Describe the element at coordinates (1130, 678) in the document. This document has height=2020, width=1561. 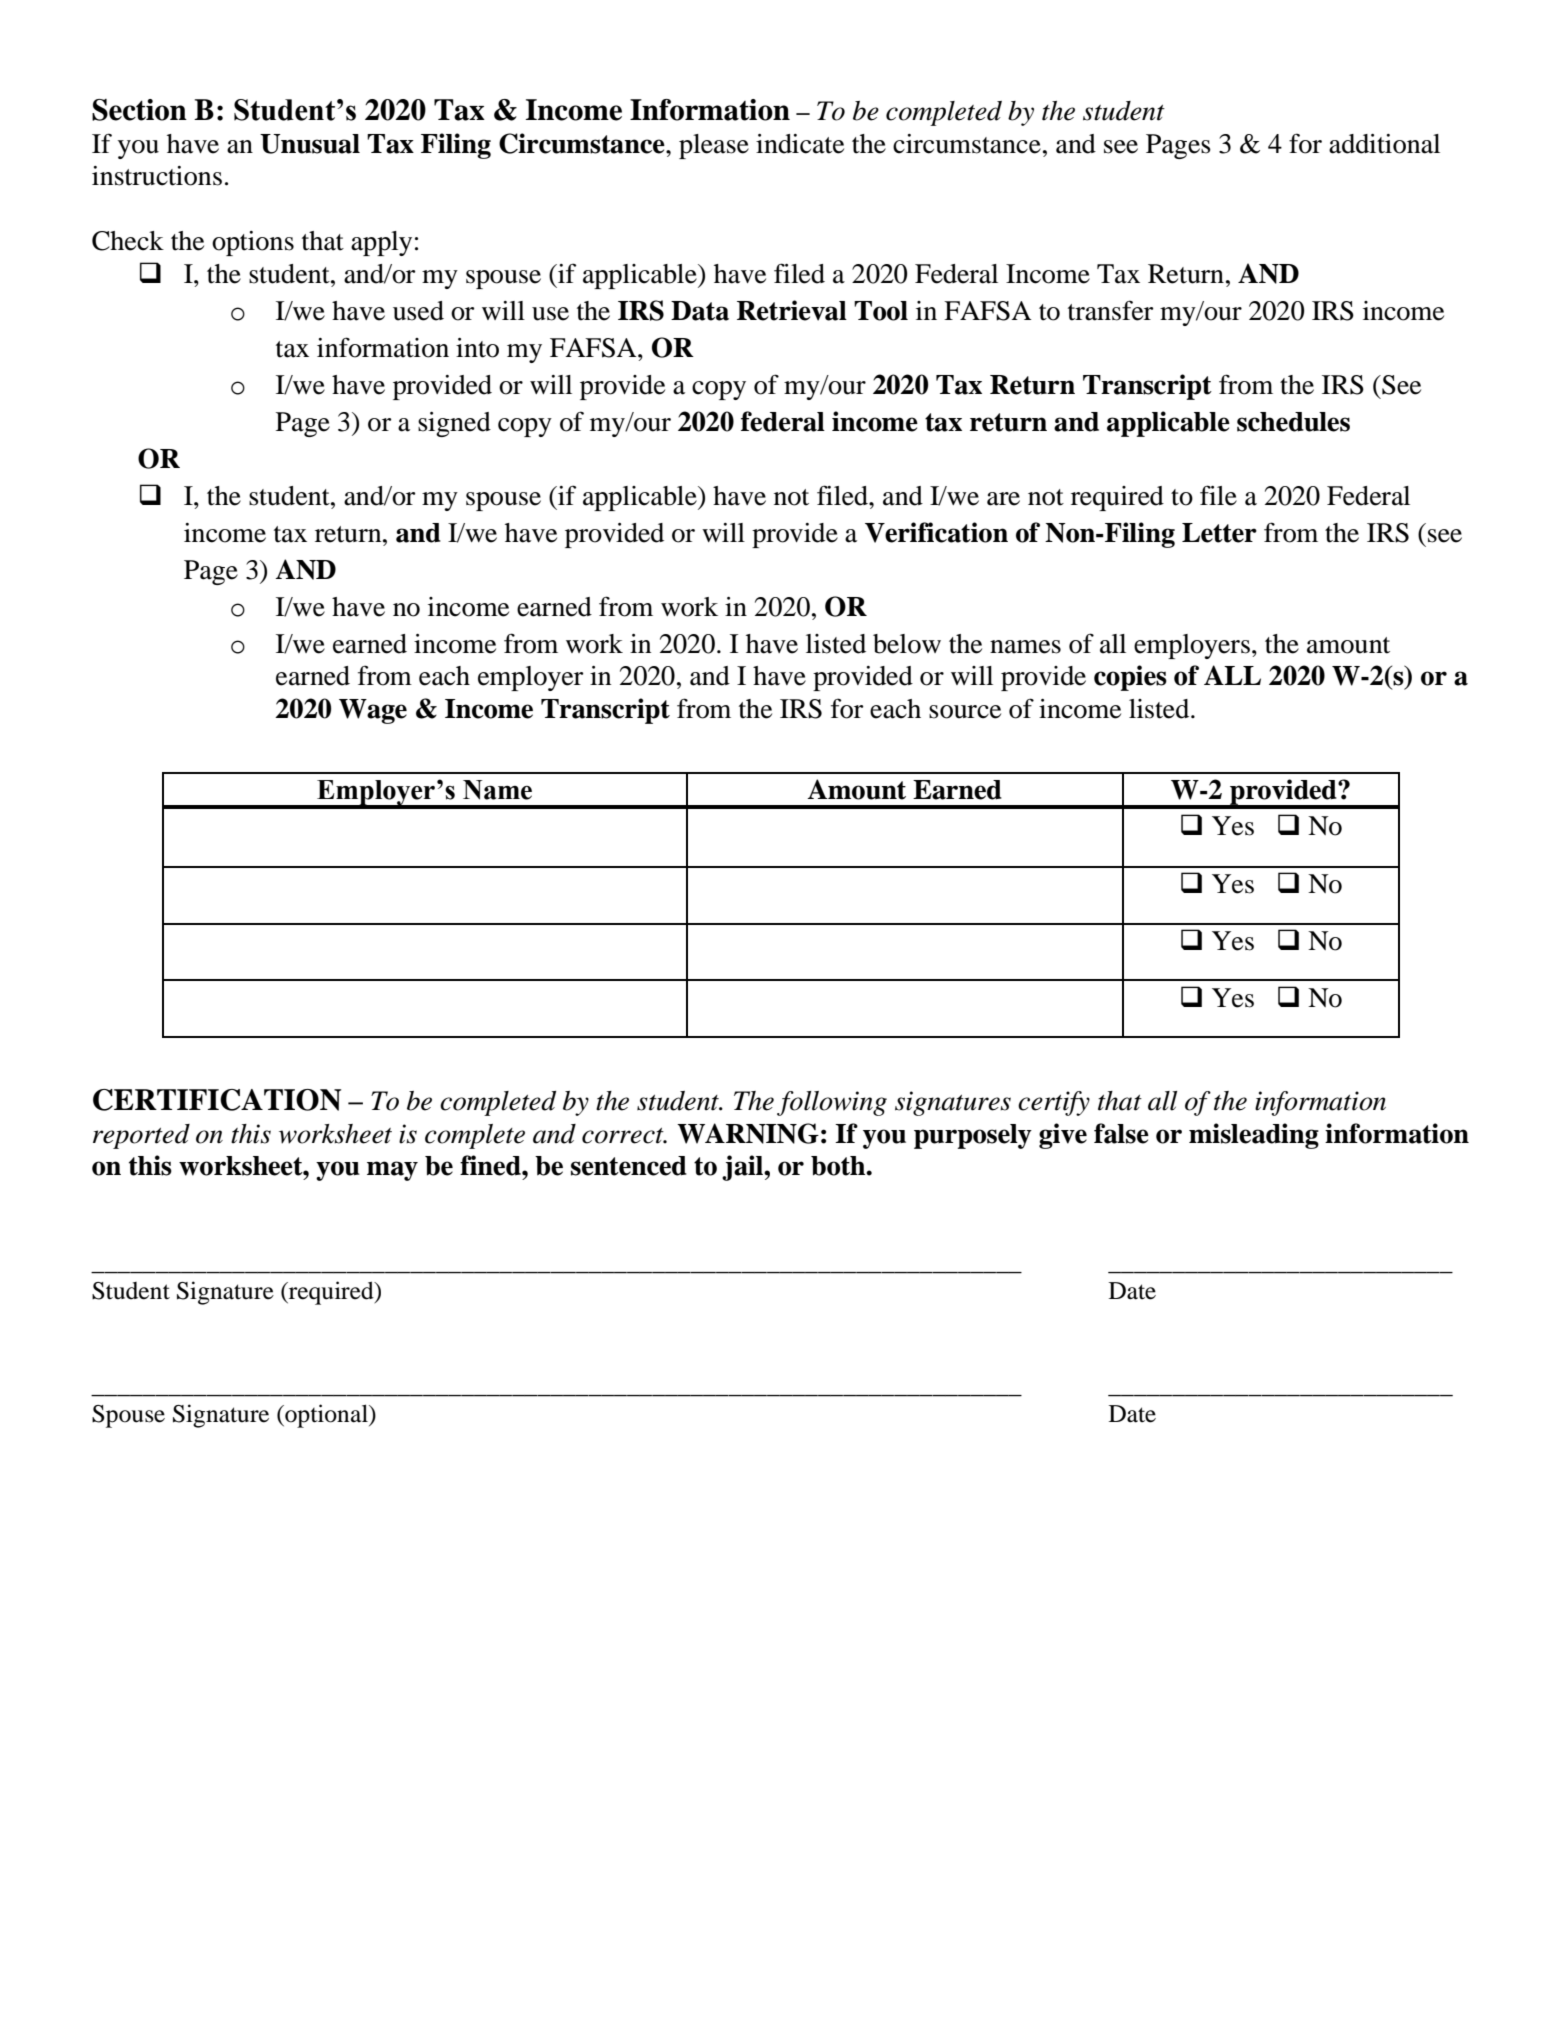
I see `copies` at that location.
